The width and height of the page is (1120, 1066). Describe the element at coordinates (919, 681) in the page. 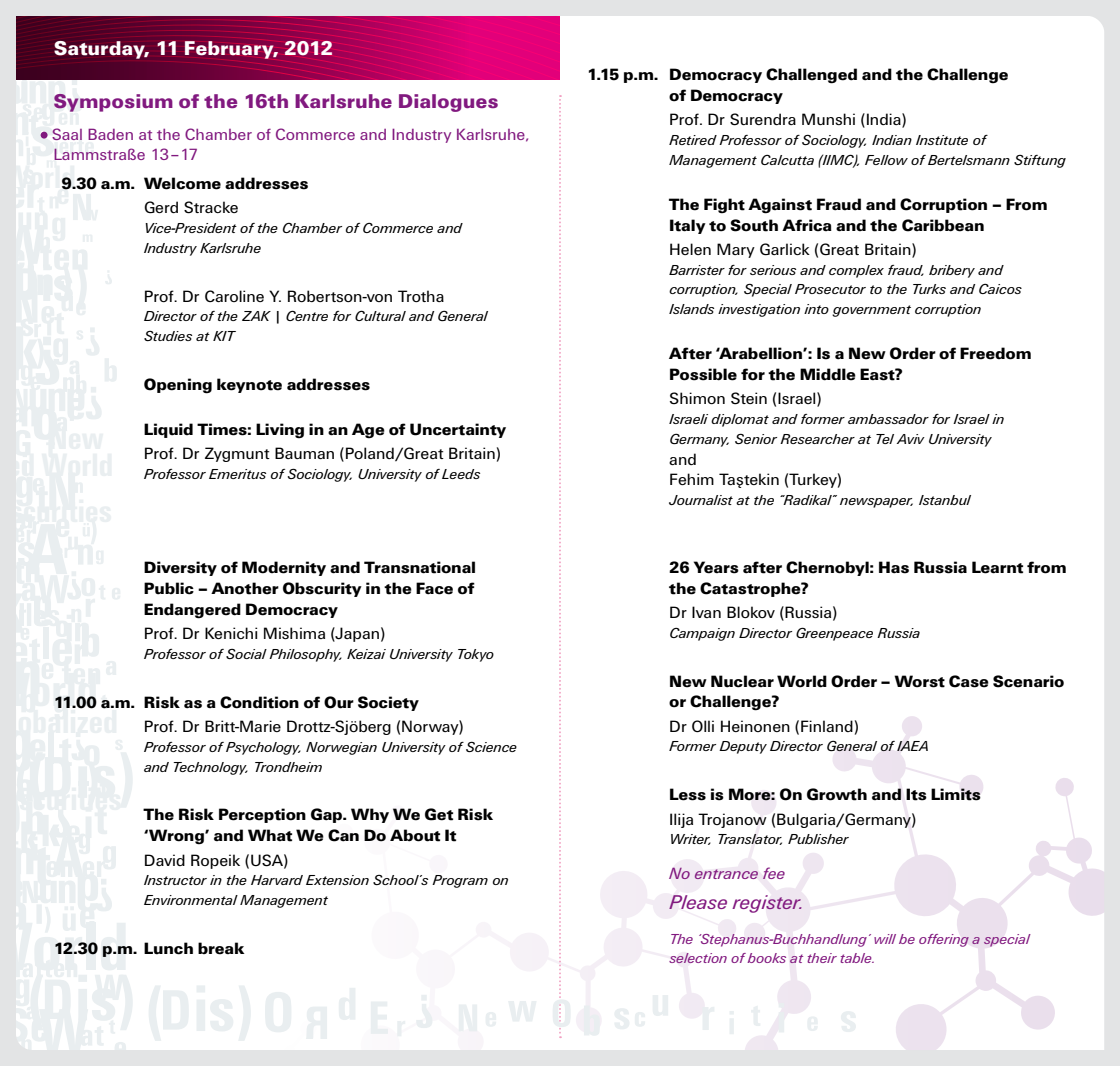

I see `Worst` at that location.
